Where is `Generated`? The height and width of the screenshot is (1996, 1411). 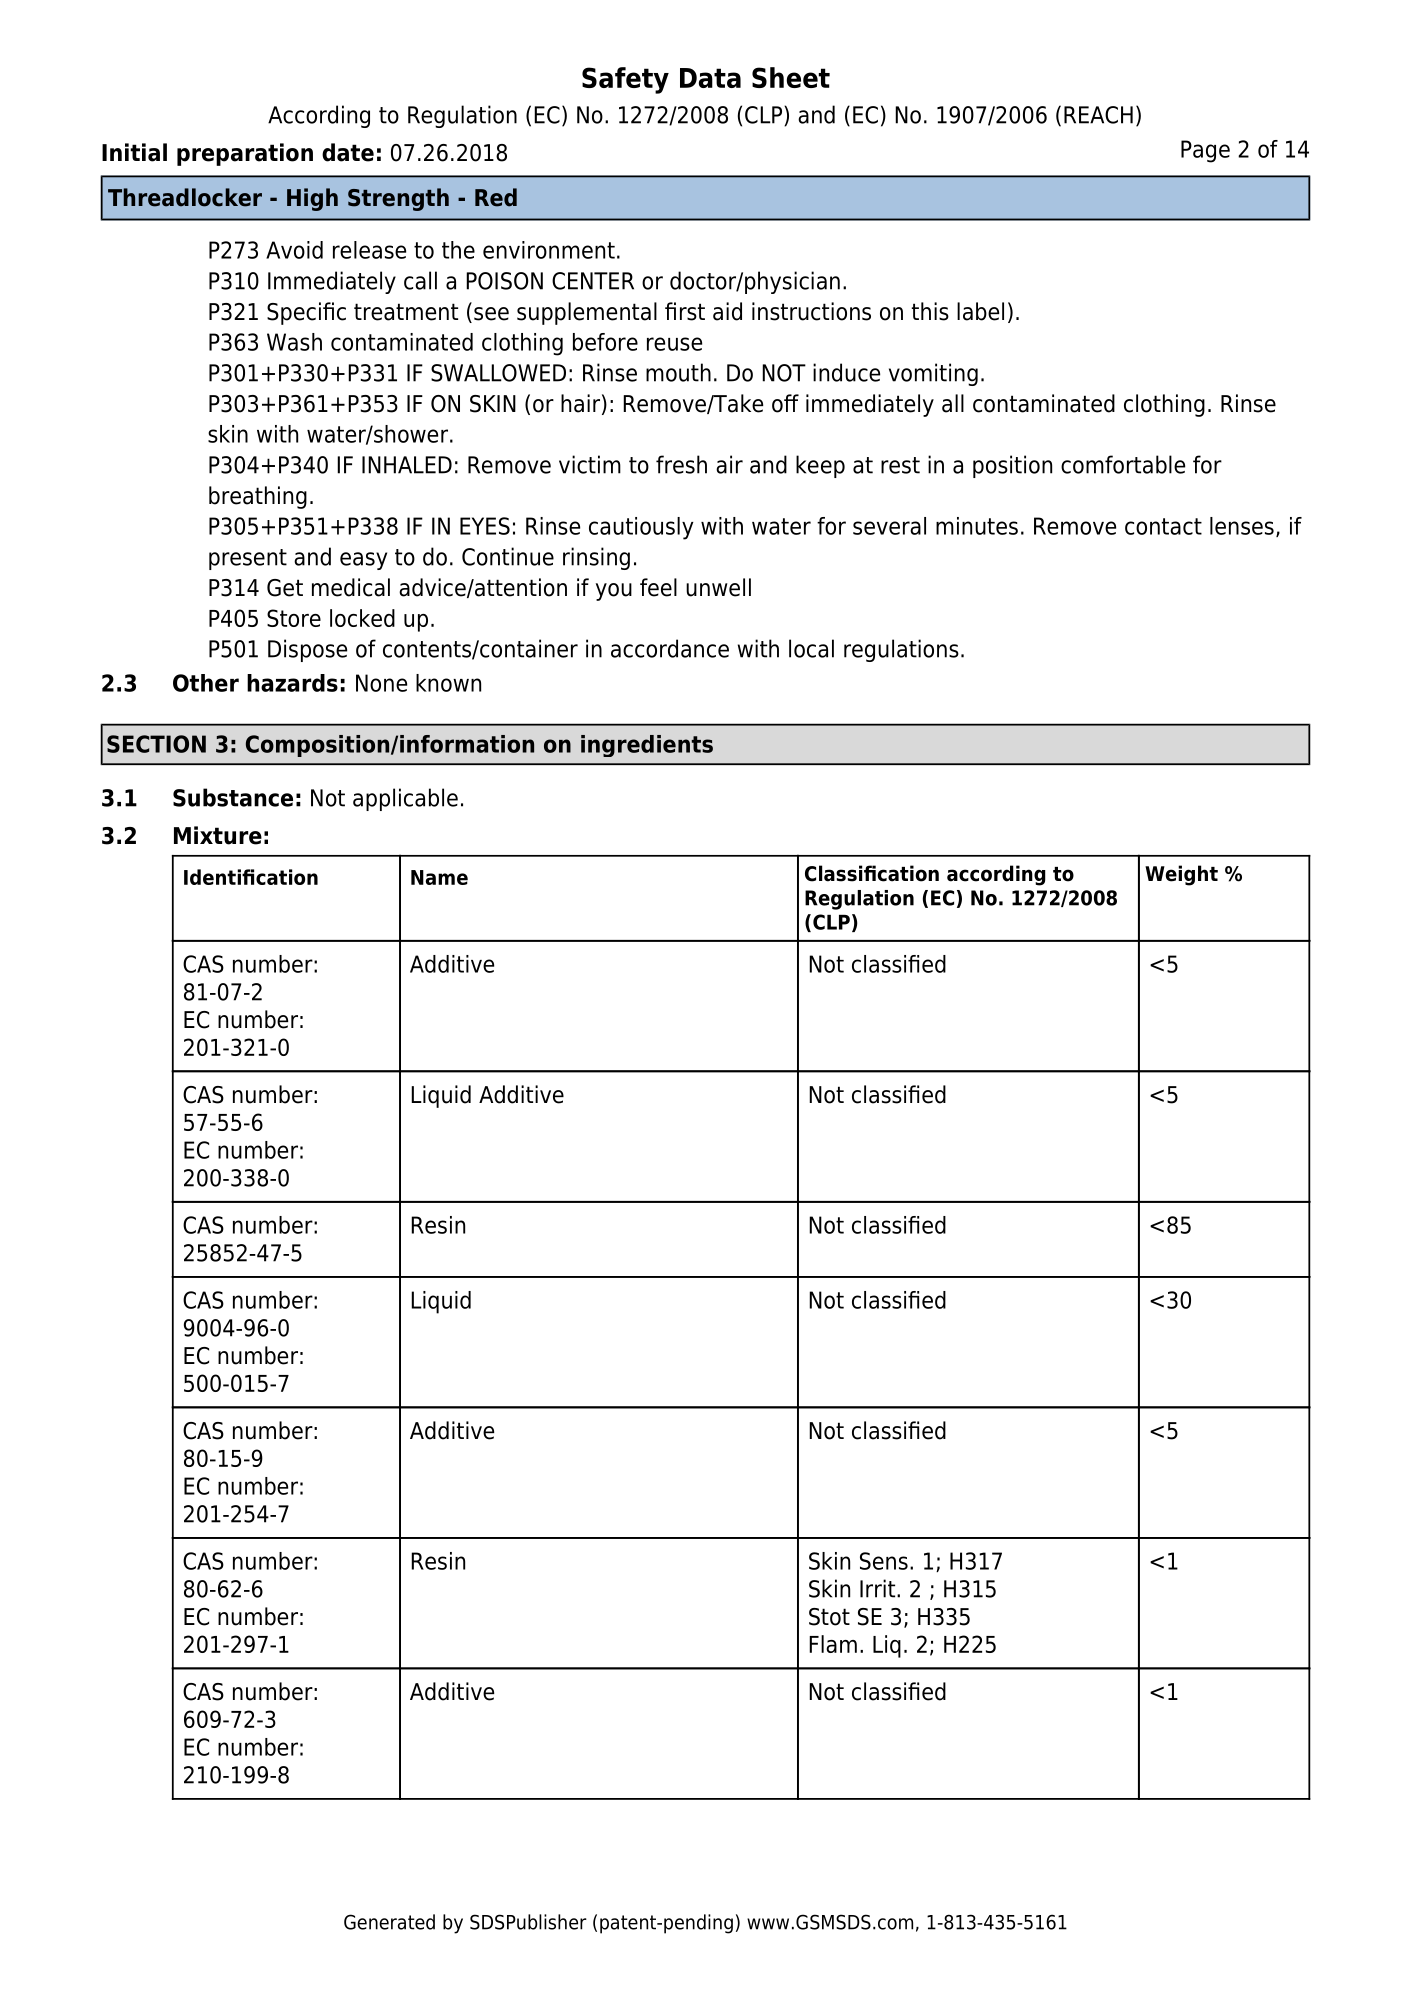
Generated is located at coordinates (389, 1922).
